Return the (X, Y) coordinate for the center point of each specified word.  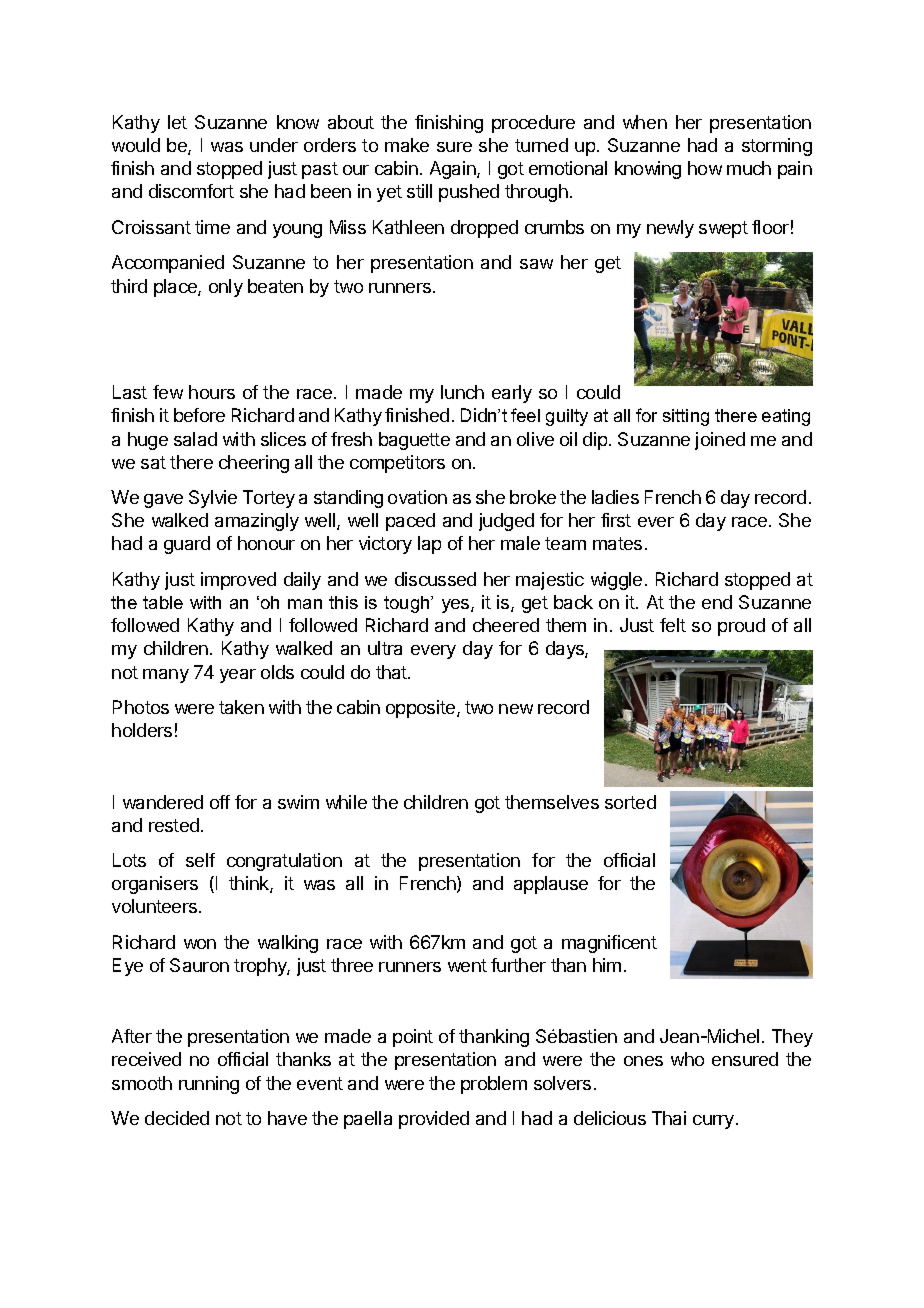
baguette (414, 441)
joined (720, 441)
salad (195, 439)
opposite (422, 709)
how (705, 168)
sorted (630, 802)
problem (494, 1085)
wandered (163, 802)
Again (454, 170)
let (177, 122)
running (209, 1085)
